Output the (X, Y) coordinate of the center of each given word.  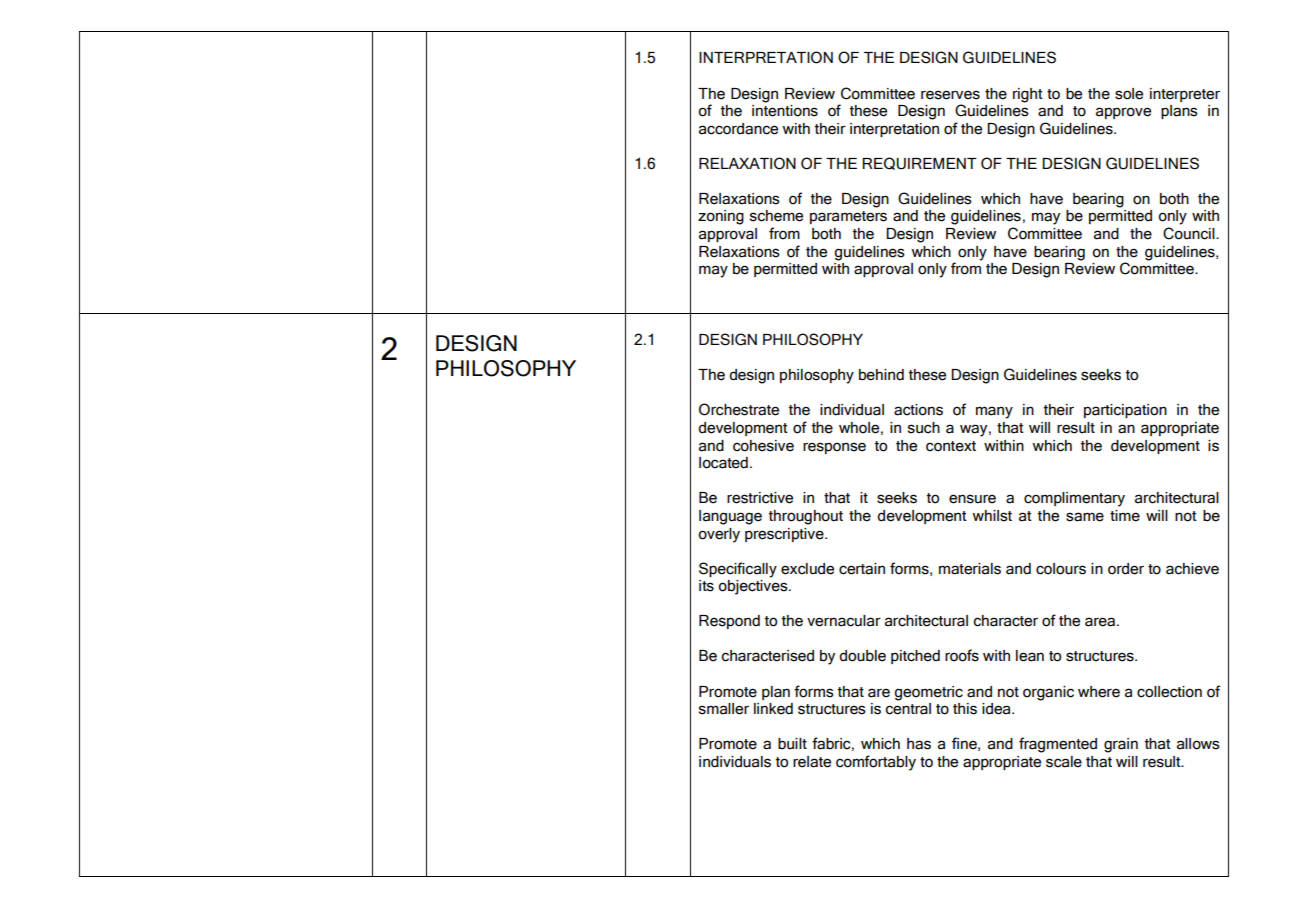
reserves (950, 95)
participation (1125, 411)
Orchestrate (739, 409)
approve (1123, 113)
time (1125, 516)
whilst (992, 516)
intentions (785, 111)
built (792, 744)
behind (881, 375)
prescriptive (785, 535)
